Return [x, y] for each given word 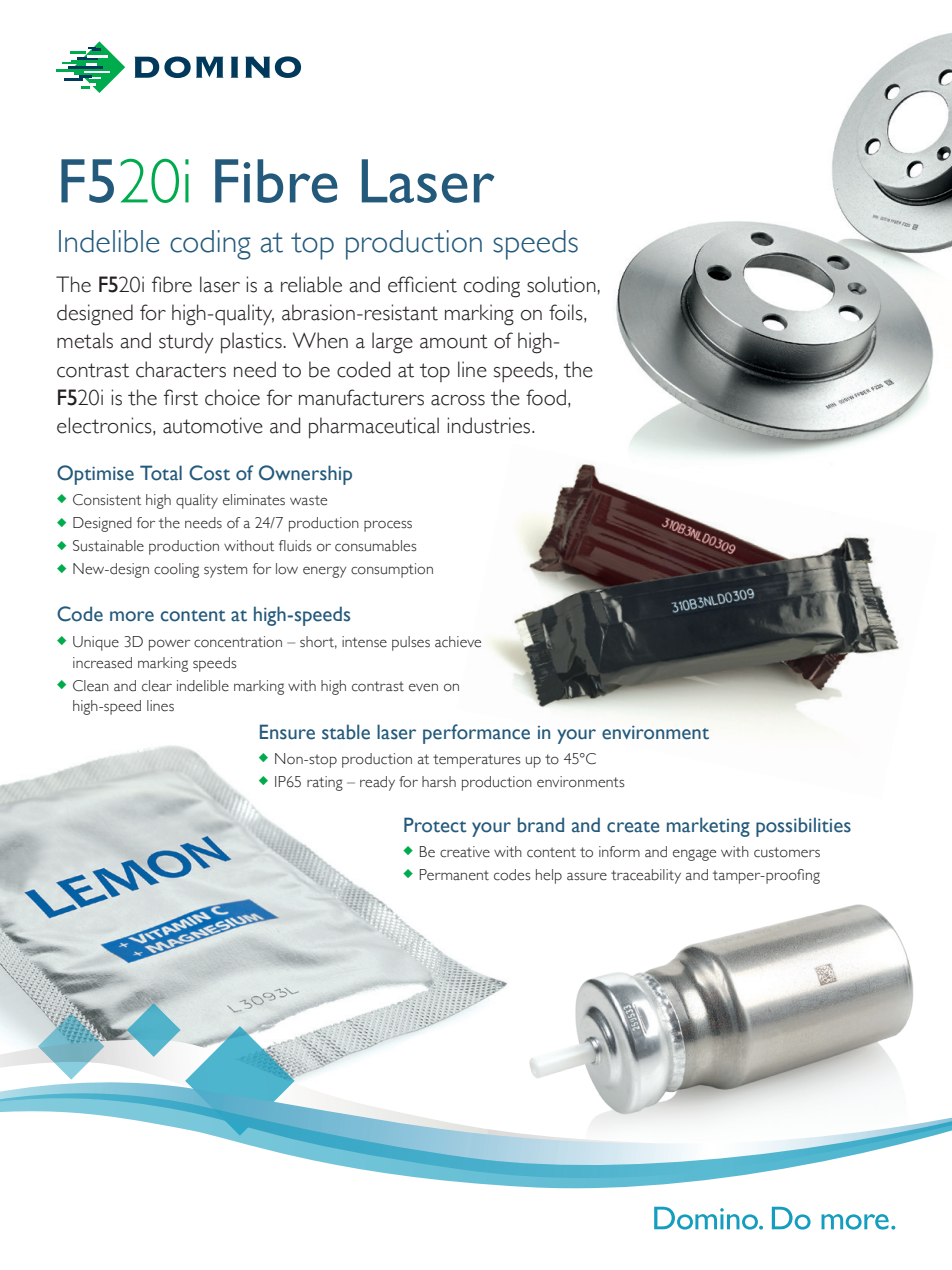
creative [465, 852]
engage [694, 855]
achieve [458, 642]
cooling [176, 570]
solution [561, 284]
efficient [422, 284]
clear [157, 686]
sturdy [186, 343]
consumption [392, 570]
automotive [213, 425]
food [546, 397]
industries [490, 425]
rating [325, 783]
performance [476, 734]
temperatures [477, 761]
